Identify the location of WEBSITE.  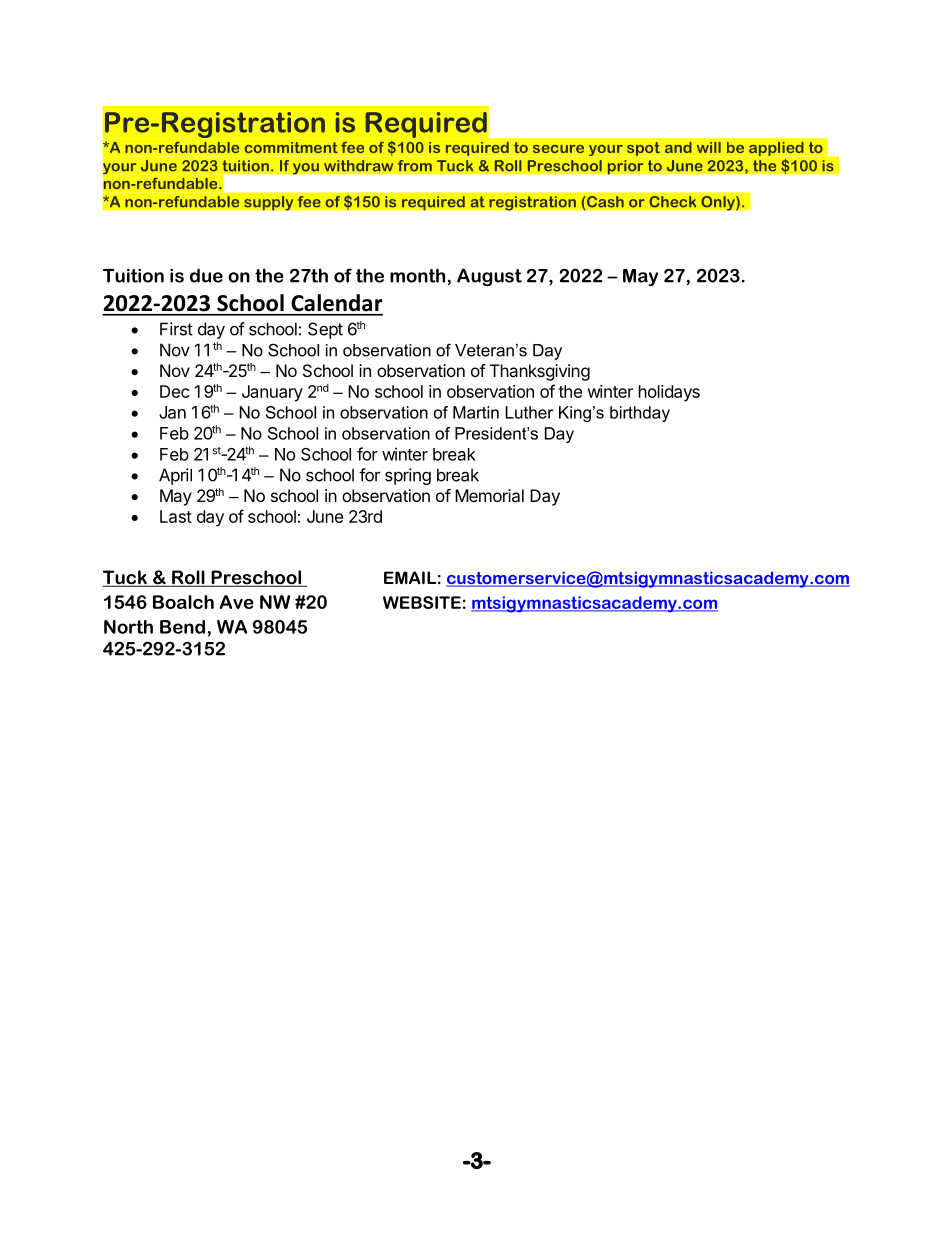
(422, 602).
